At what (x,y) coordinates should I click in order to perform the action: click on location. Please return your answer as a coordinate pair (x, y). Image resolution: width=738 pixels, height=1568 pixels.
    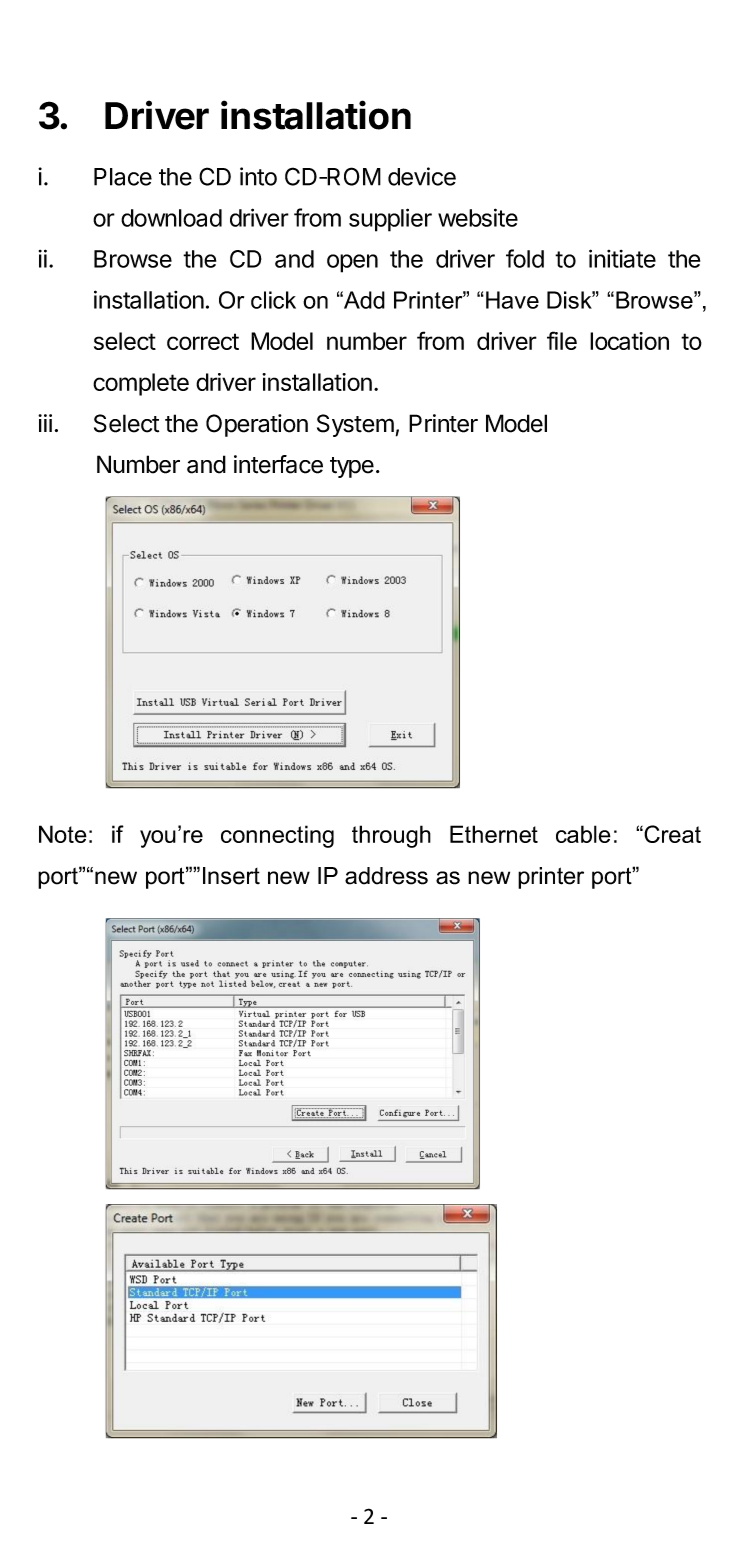
    Looking at the image, I should click on (629, 341).
